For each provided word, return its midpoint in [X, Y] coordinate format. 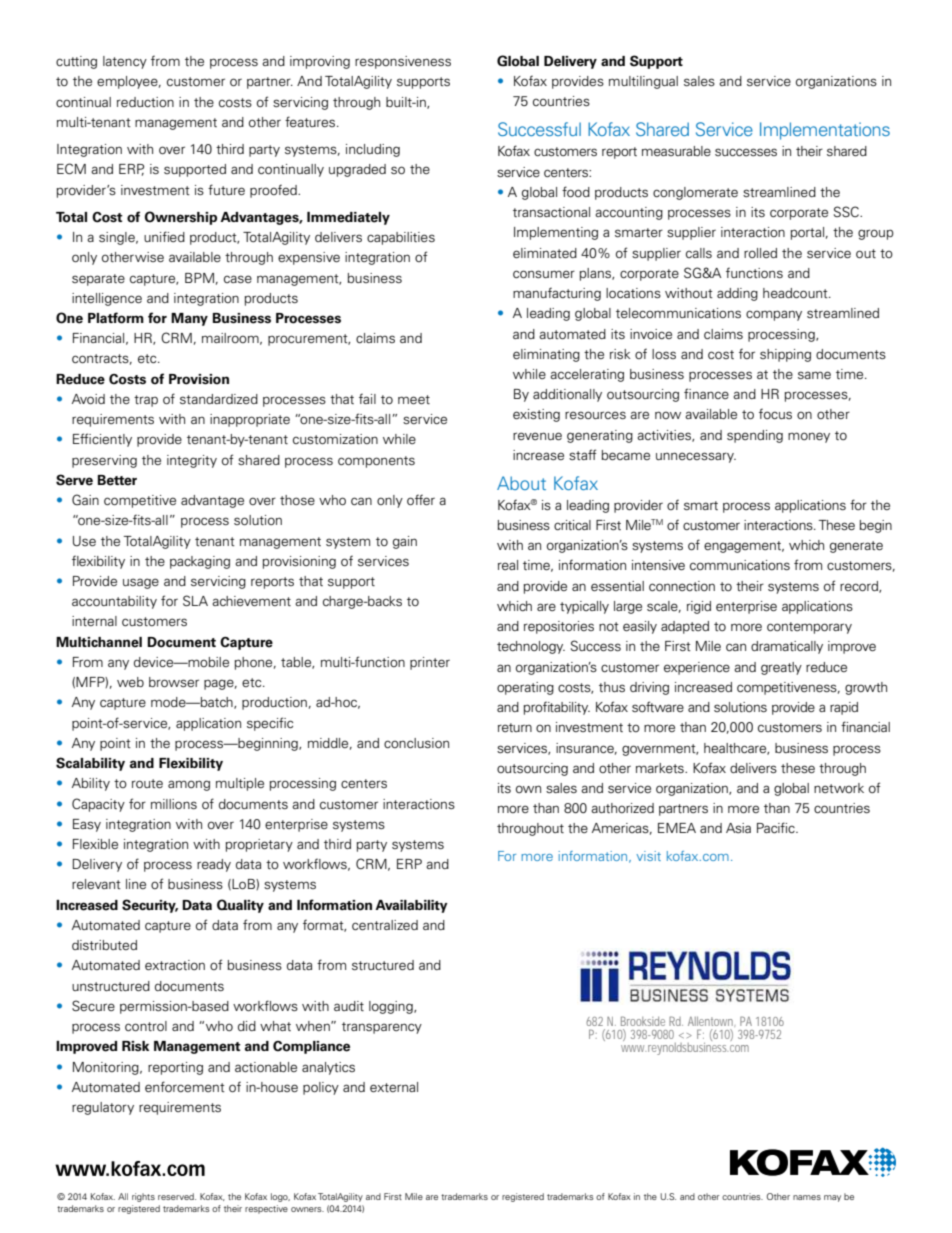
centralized [385, 925]
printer [430, 663]
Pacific [777, 827]
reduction [145, 102]
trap [146, 401]
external [394, 1087]
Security [150, 906]
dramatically [787, 647]
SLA [195, 600]
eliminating [546, 355]
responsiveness [403, 62]
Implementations [825, 131]
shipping [785, 355]
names [807, 1197]
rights [143, 1197]
